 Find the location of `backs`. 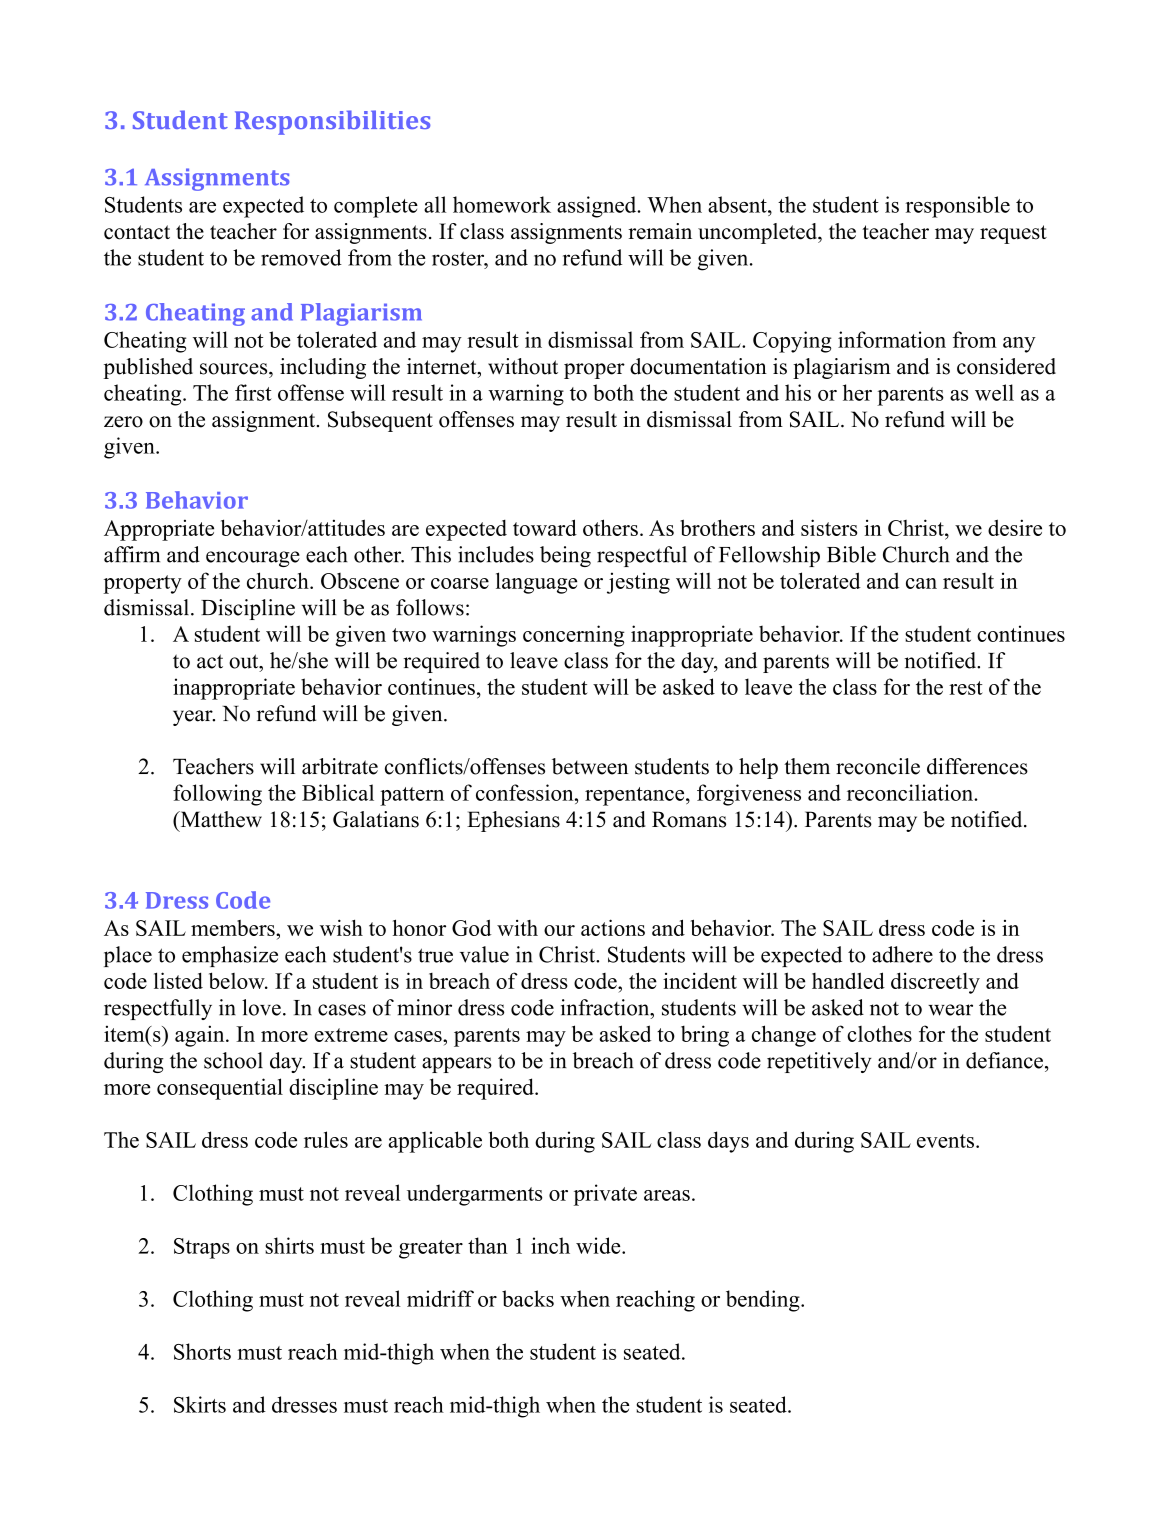

backs is located at coordinates (528, 1298).
